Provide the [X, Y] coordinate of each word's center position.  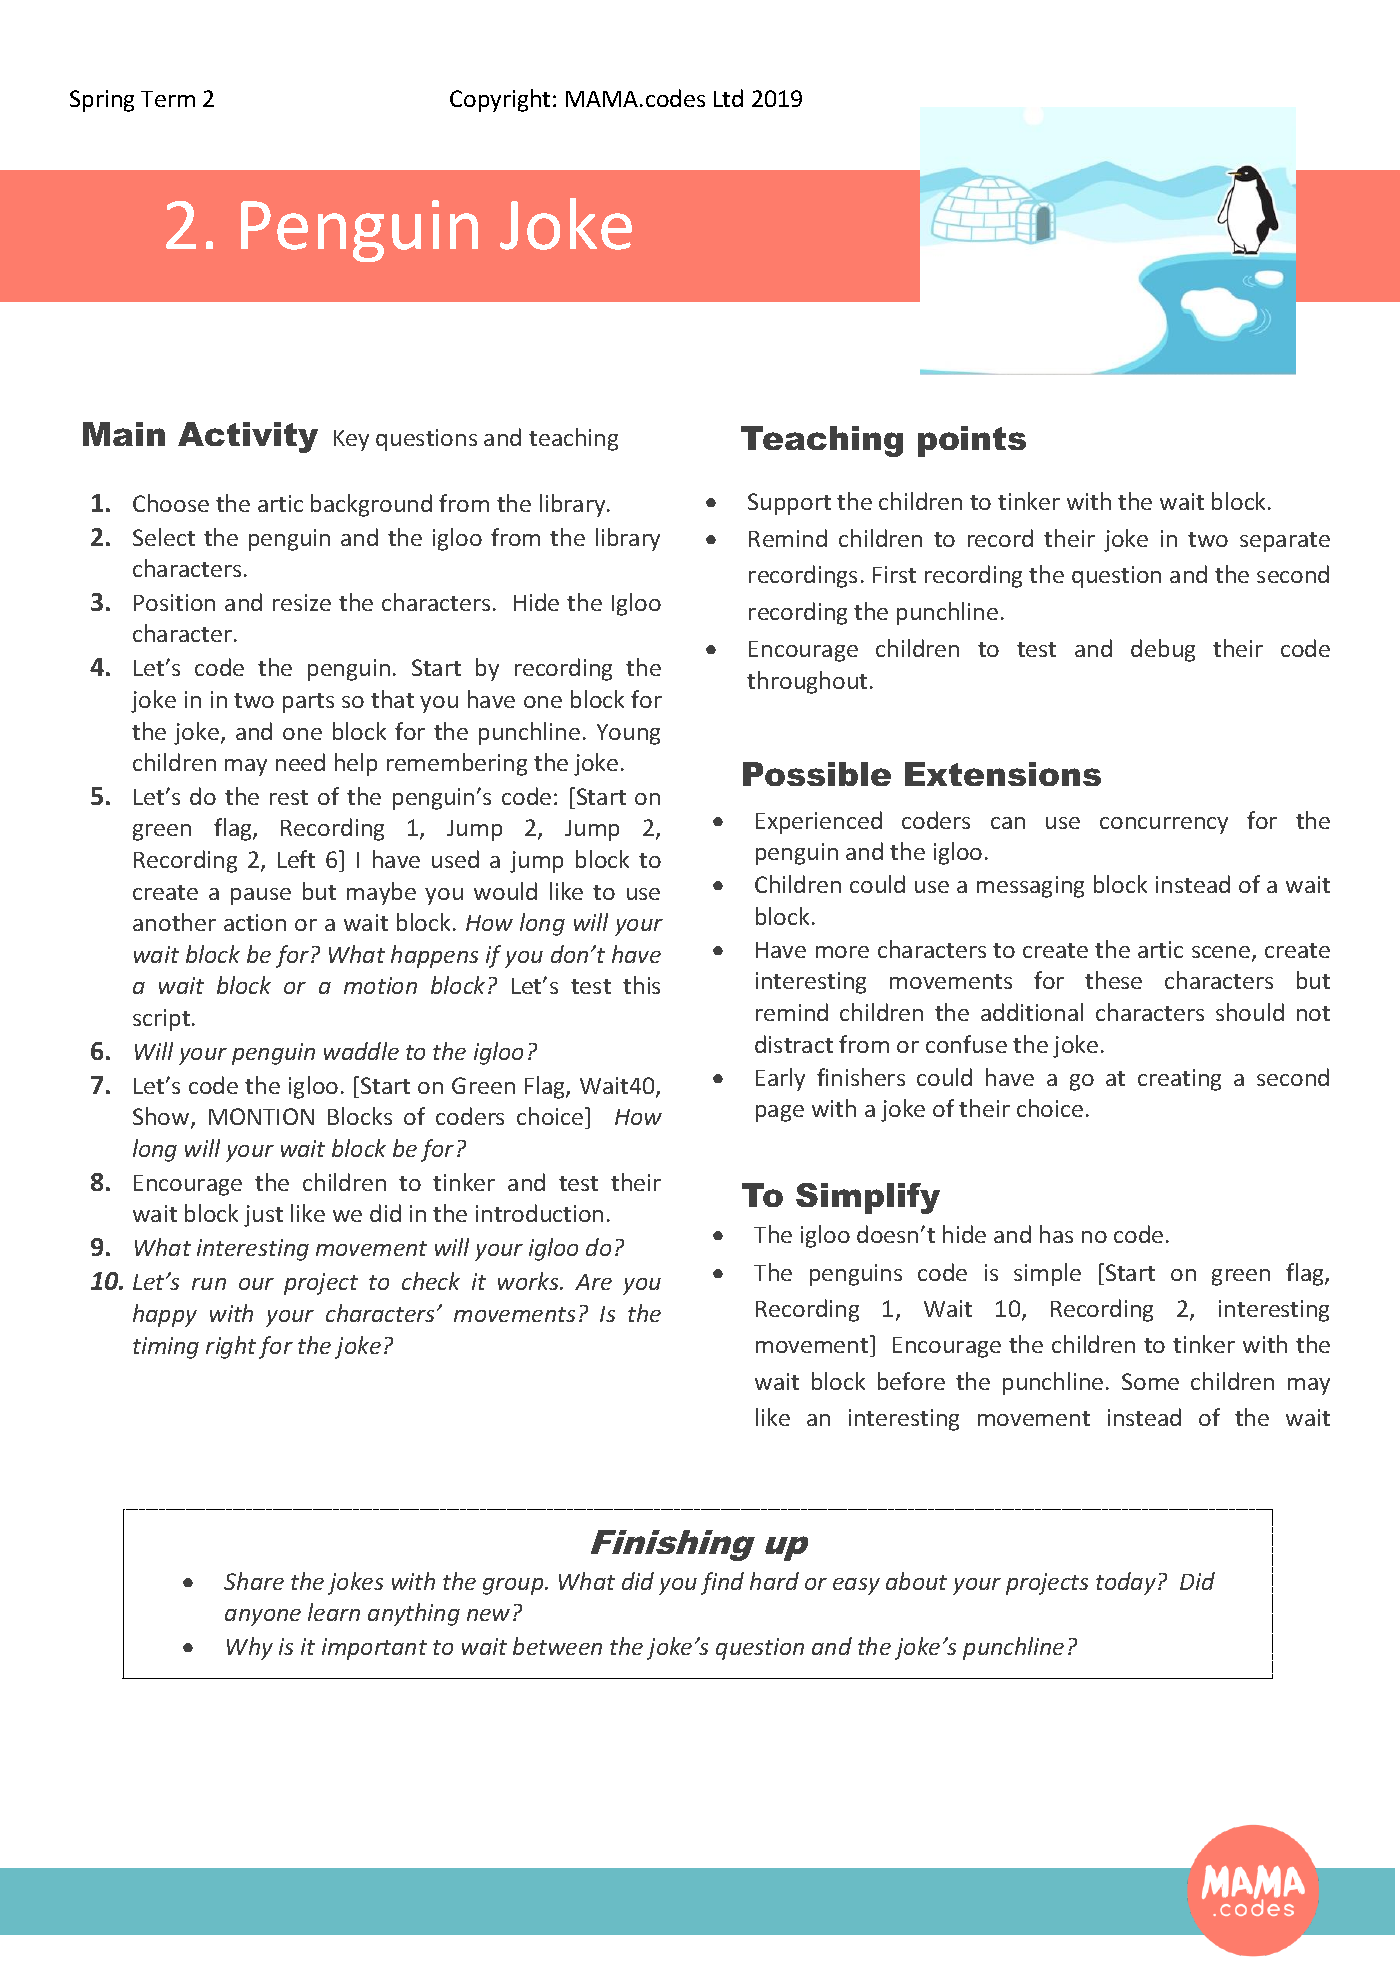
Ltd [728, 98]
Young [628, 734]
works [529, 1281]
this [641, 985]
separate [1285, 542]
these [1113, 980]
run [209, 1284]
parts [308, 703]
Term [168, 99]
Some [1150, 1381]
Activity [248, 437]
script [161, 1020]
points [972, 441]
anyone [263, 1617]
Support [789, 504]
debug [1163, 650]
